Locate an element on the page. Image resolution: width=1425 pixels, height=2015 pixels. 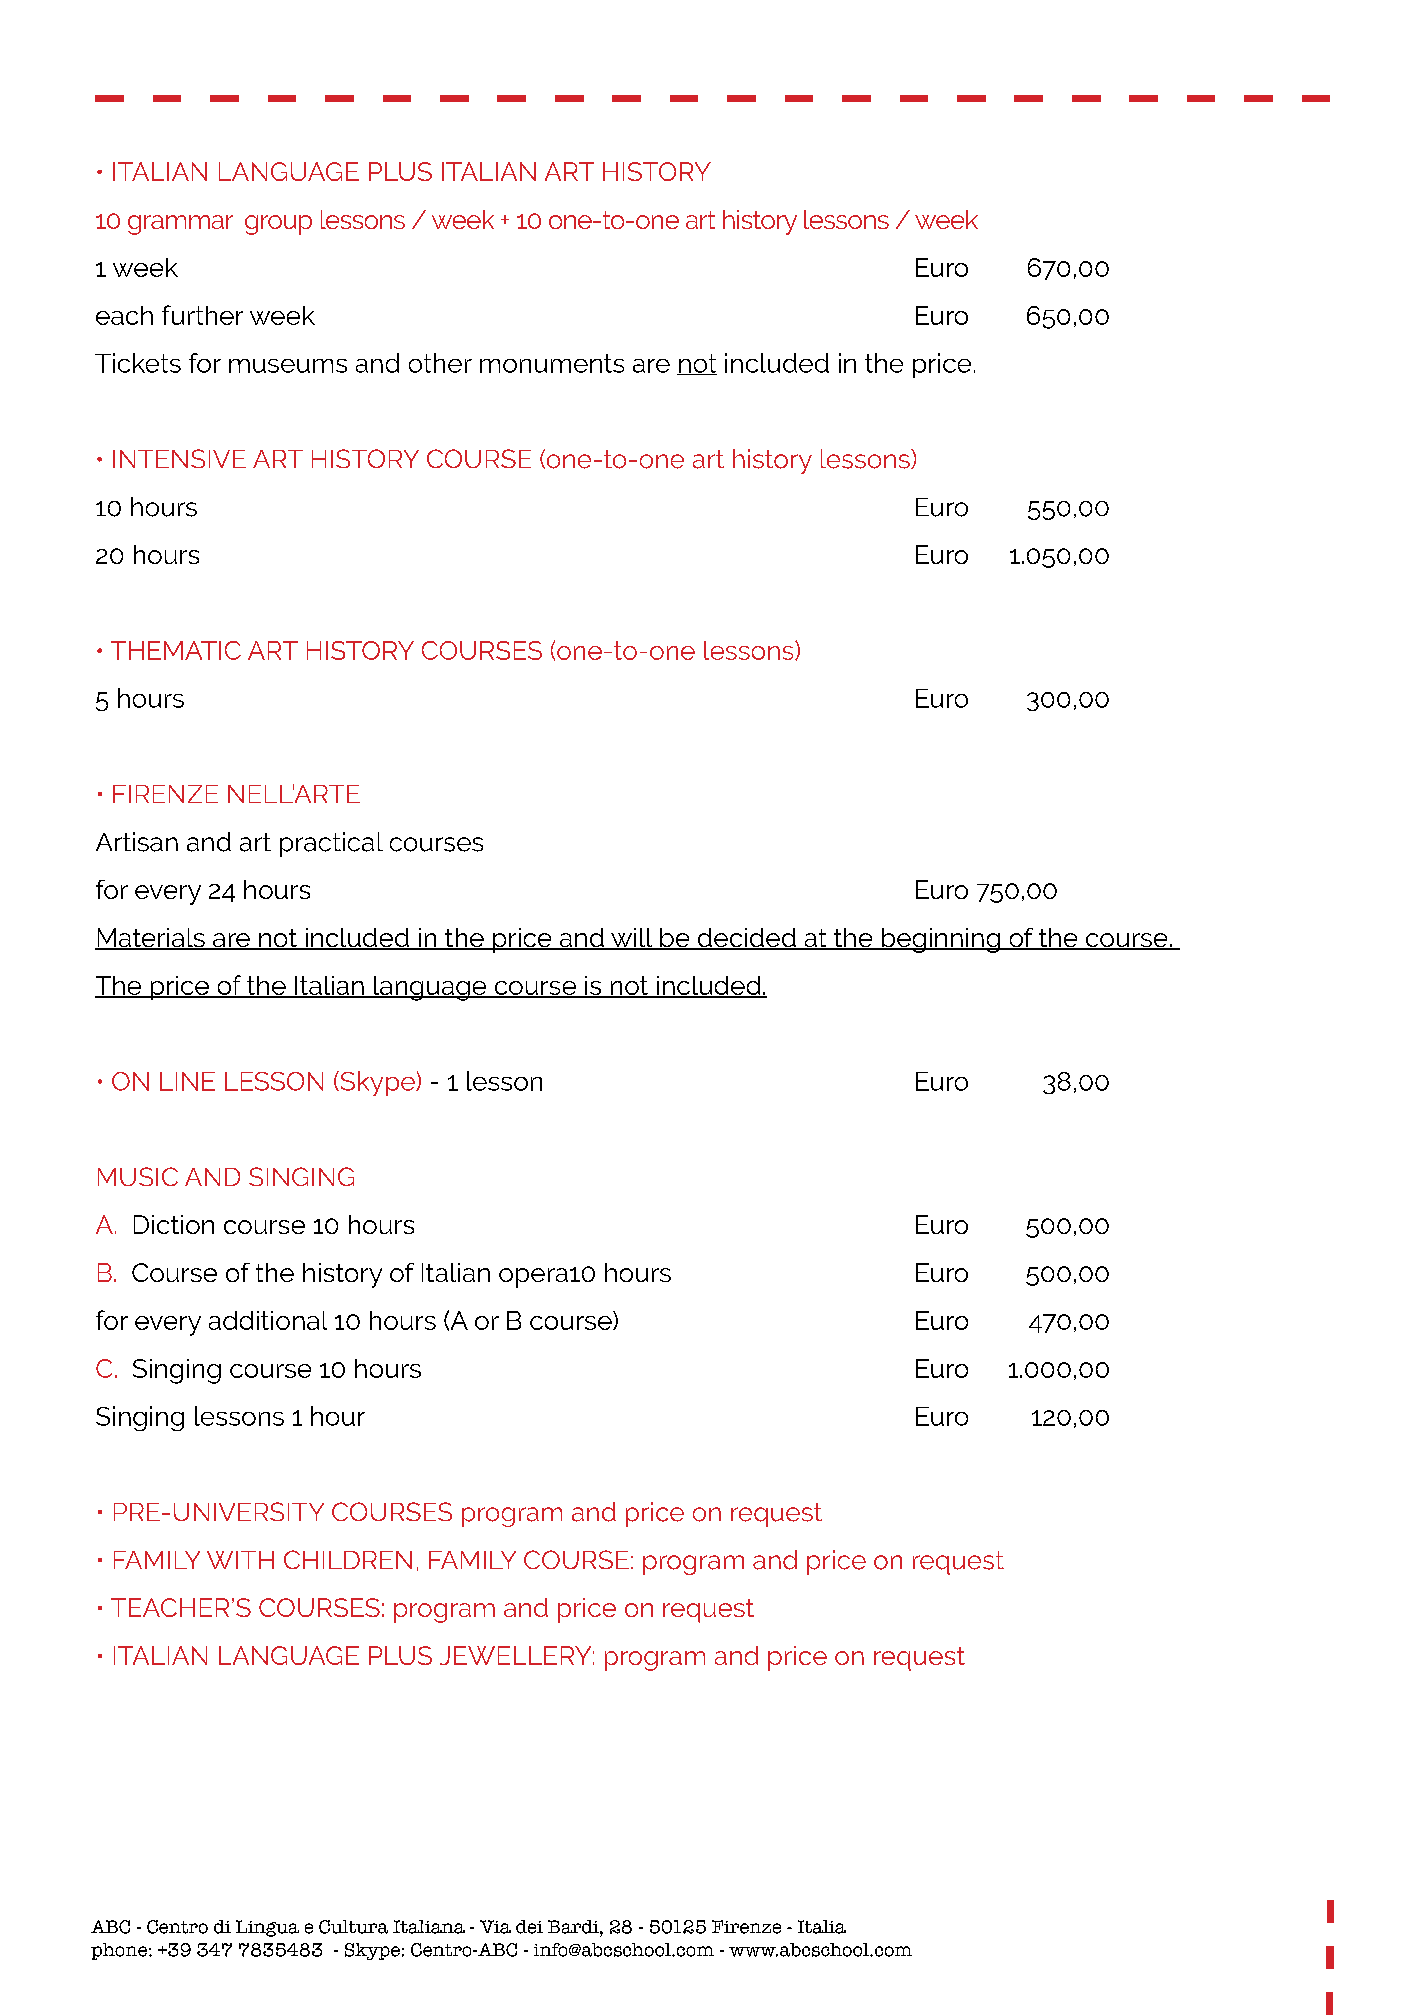
further is located at coordinates (202, 315).
